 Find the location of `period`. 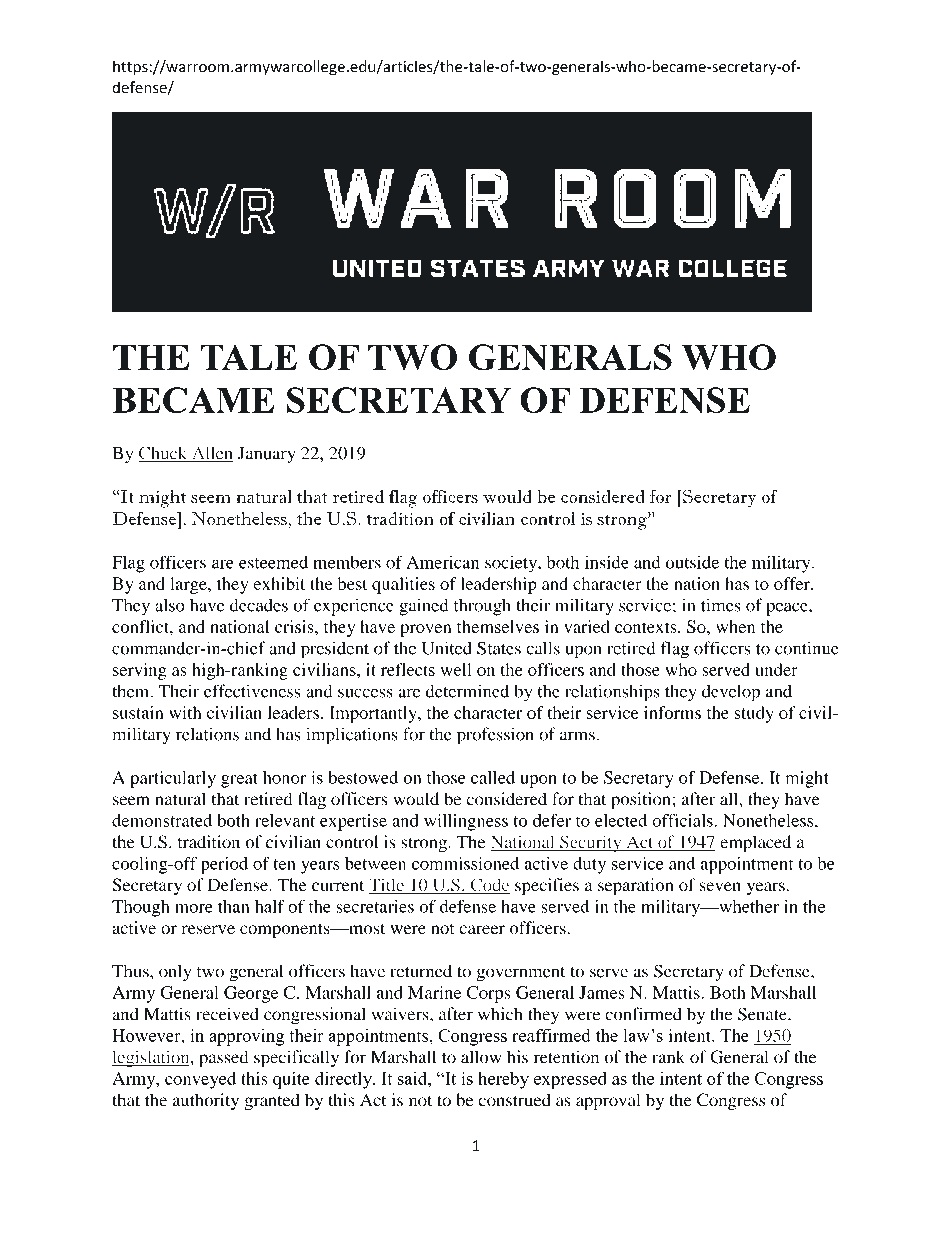

period is located at coordinates (224, 865).
